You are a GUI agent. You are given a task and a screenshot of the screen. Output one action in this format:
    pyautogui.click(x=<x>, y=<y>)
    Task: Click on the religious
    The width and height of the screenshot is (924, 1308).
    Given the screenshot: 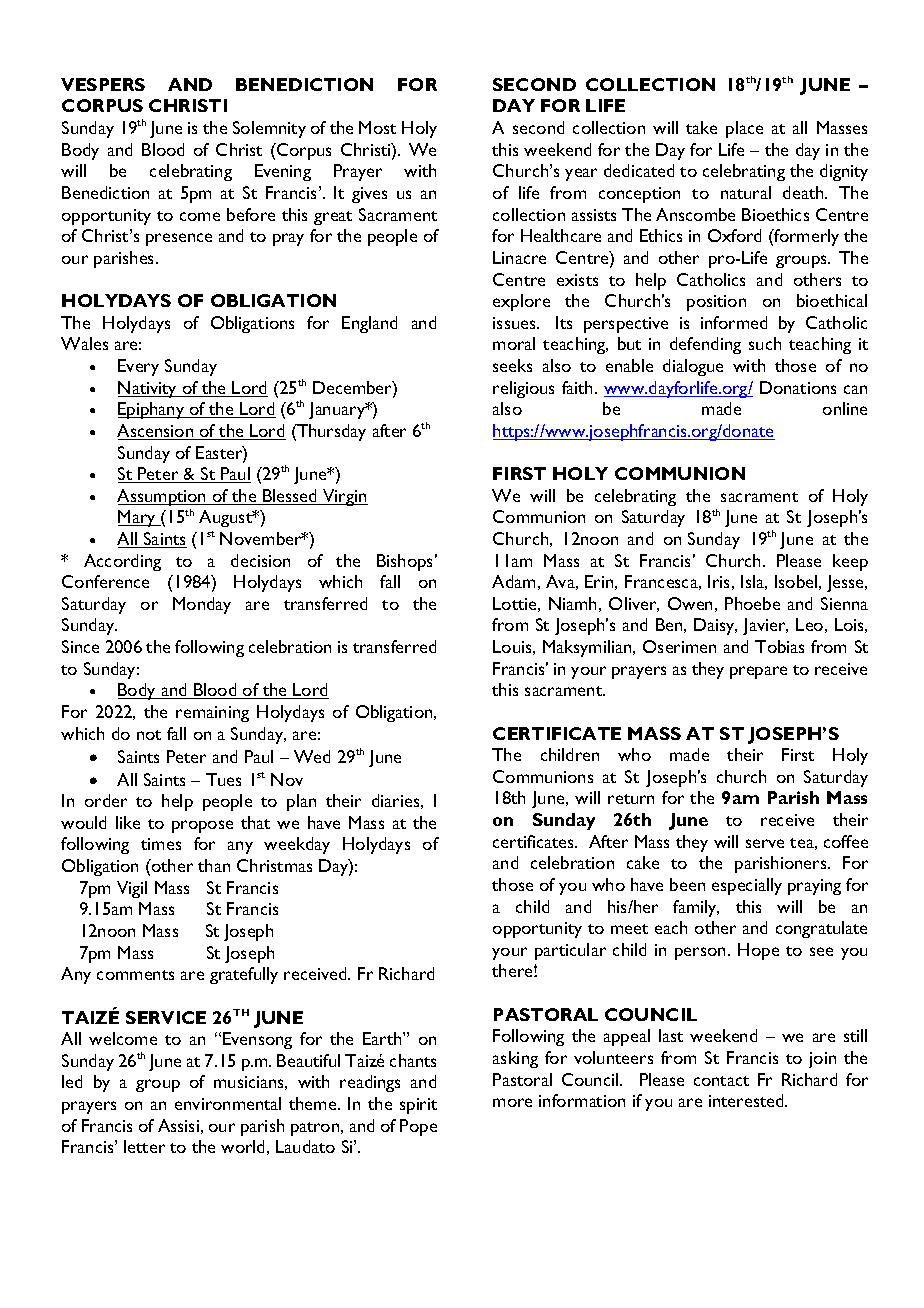 What is the action you would take?
    pyautogui.click(x=523, y=389)
